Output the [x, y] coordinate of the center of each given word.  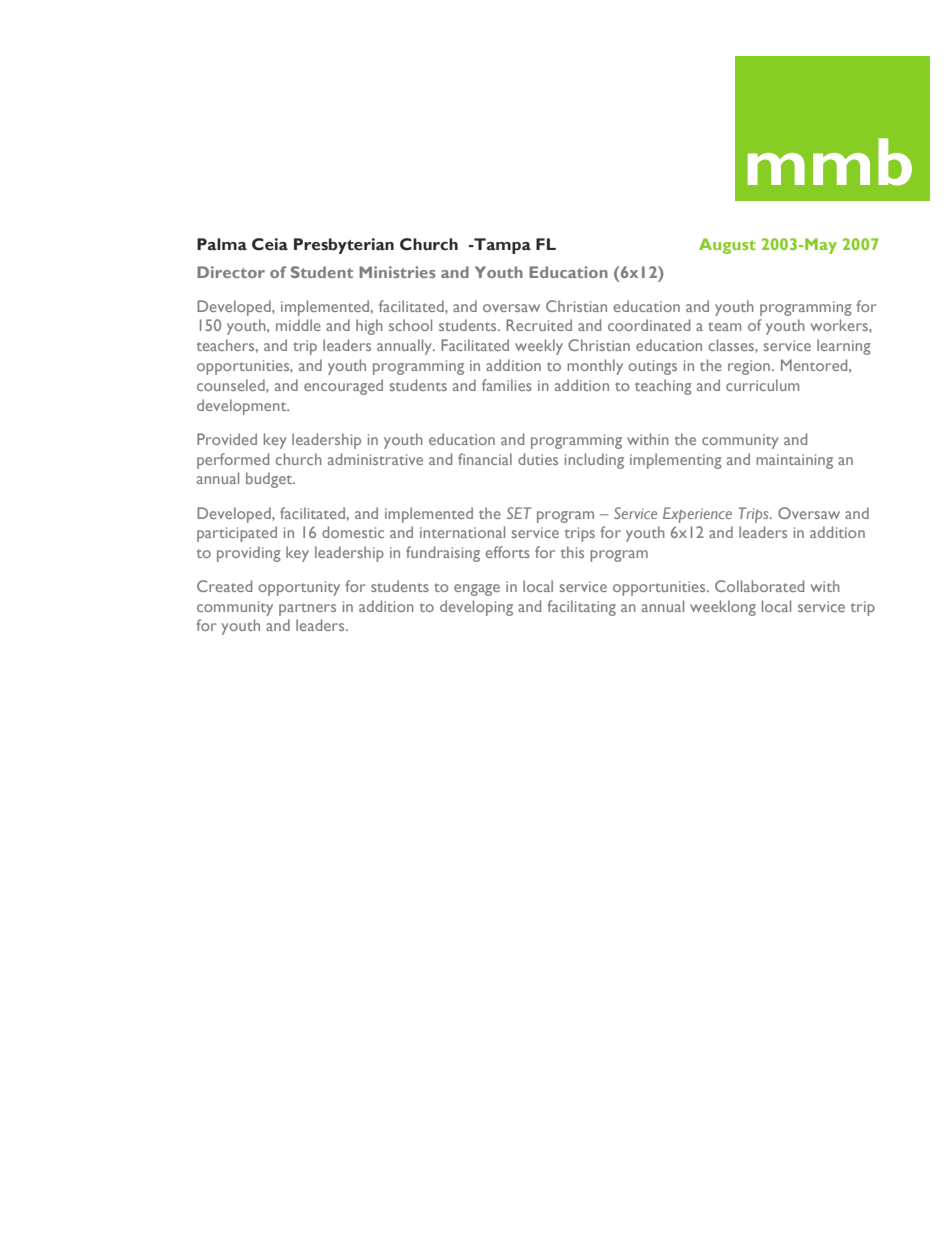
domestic [353, 532]
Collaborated [759, 586]
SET [519, 513]
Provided [227, 439]
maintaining [794, 461]
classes [732, 345]
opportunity [299, 588]
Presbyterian [344, 246]
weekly [539, 347]
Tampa [501, 246]
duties [538, 459]
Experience [697, 515]
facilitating [581, 608]
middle [298, 325]
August [727, 246]
